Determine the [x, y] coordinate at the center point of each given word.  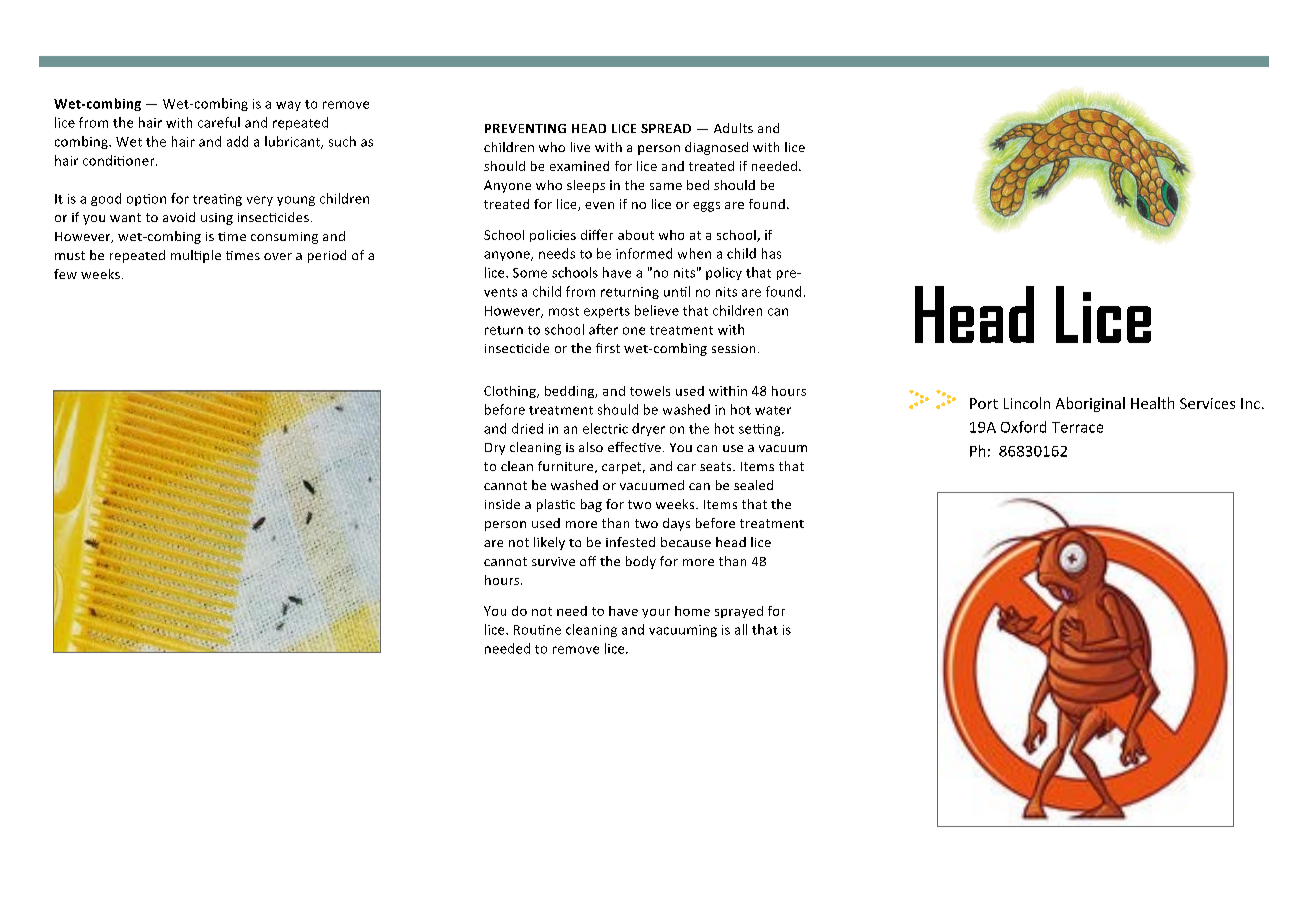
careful [219, 122]
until [677, 291]
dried [527, 428]
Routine [537, 630]
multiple [196, 256]
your [656, 613]
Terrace [1077, 427]
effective [634, 447]
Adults [733, 128]
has [771, 253]
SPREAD [666, 128]
